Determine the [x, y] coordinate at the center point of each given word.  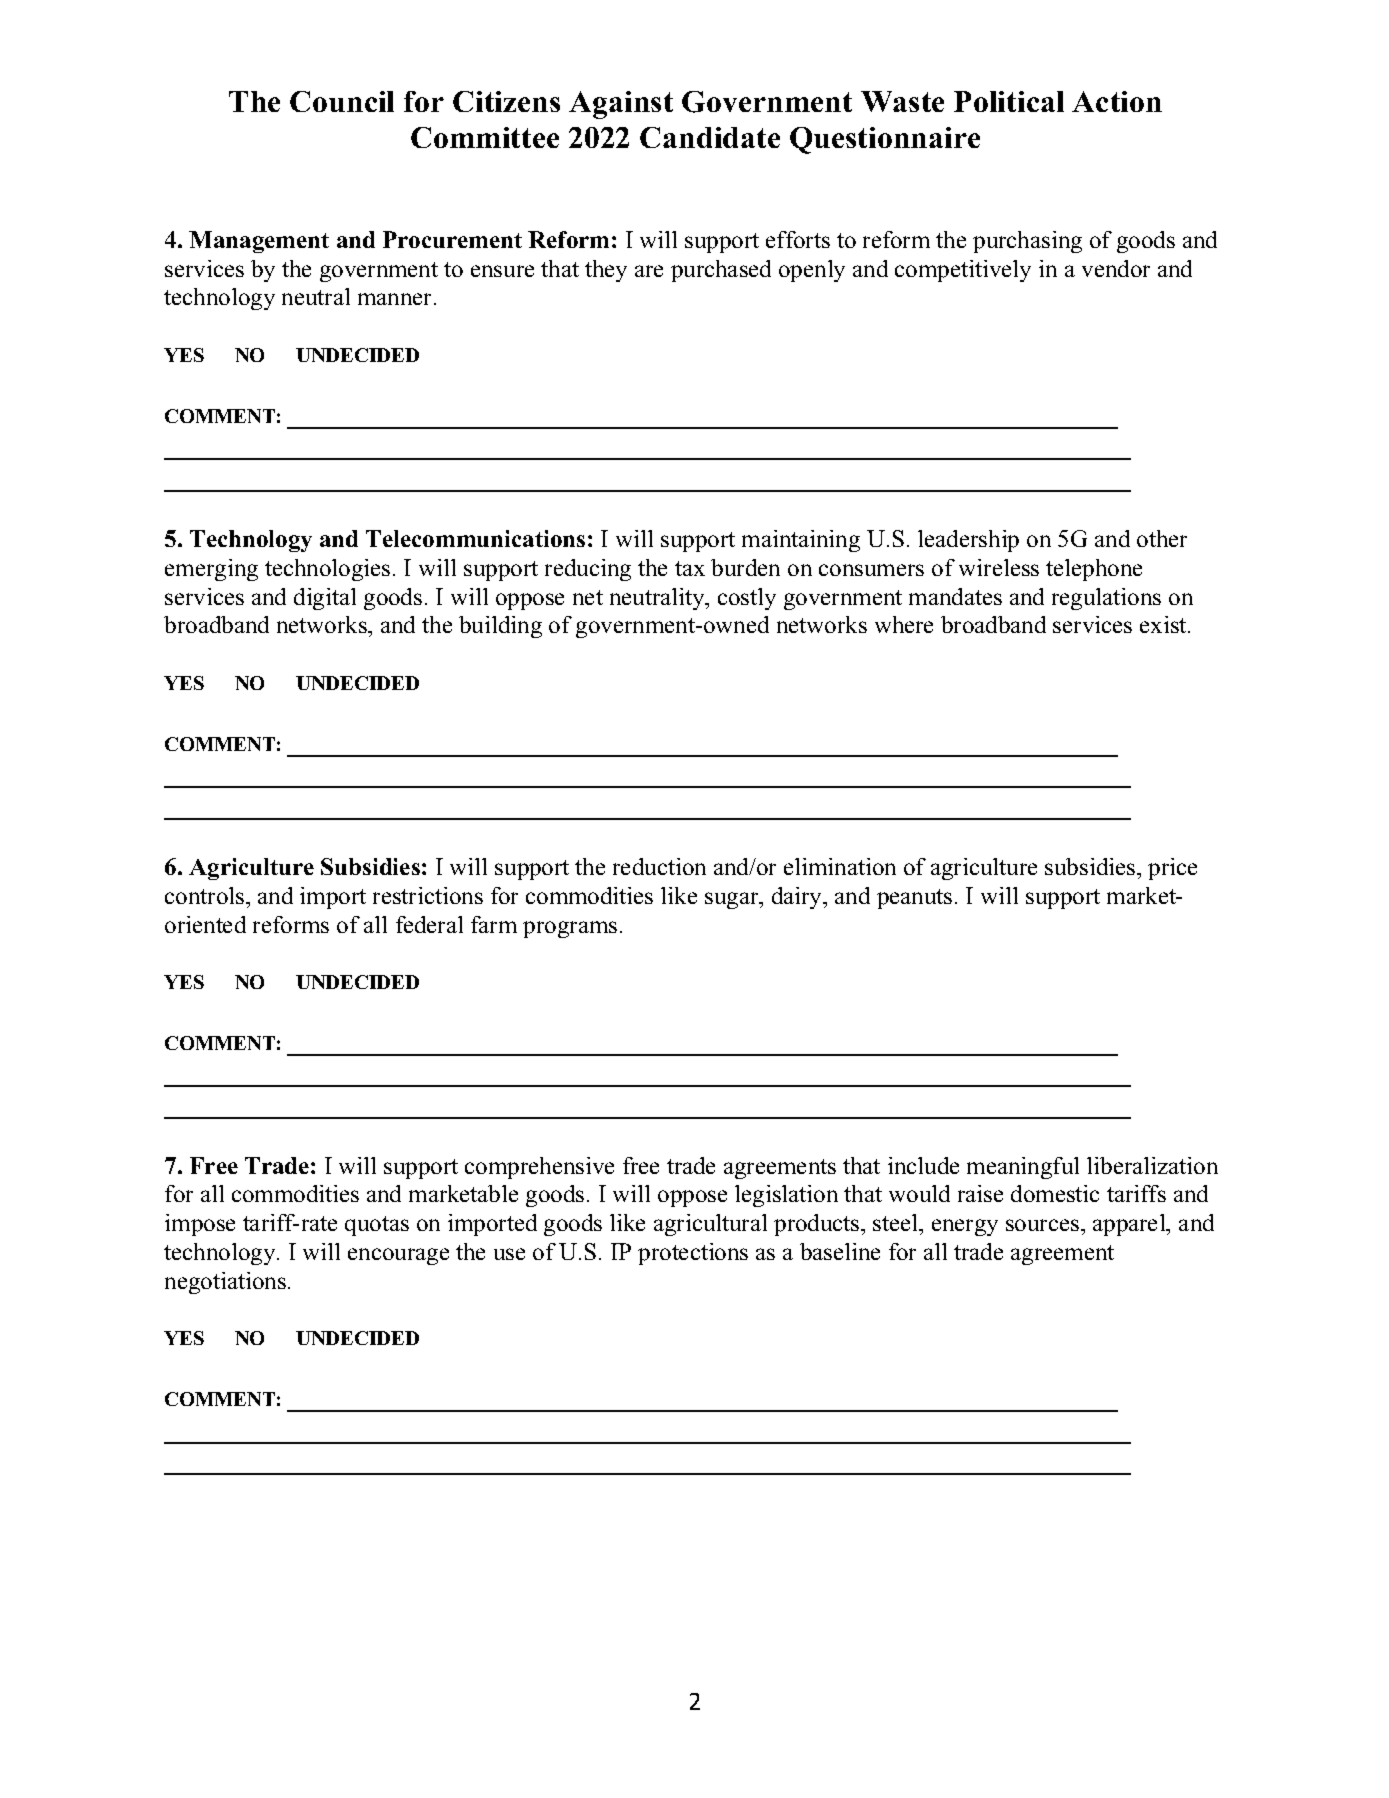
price [1172, 869]
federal [429, 924]
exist [1164, 624]
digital [325, 599]
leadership [968, 541]
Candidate [710, 137]
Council [342, 101]
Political [1009, 101]
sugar [733, 900]
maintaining [801, 541]
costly [747, 599]
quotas [377, 1226]
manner [396, 299]
